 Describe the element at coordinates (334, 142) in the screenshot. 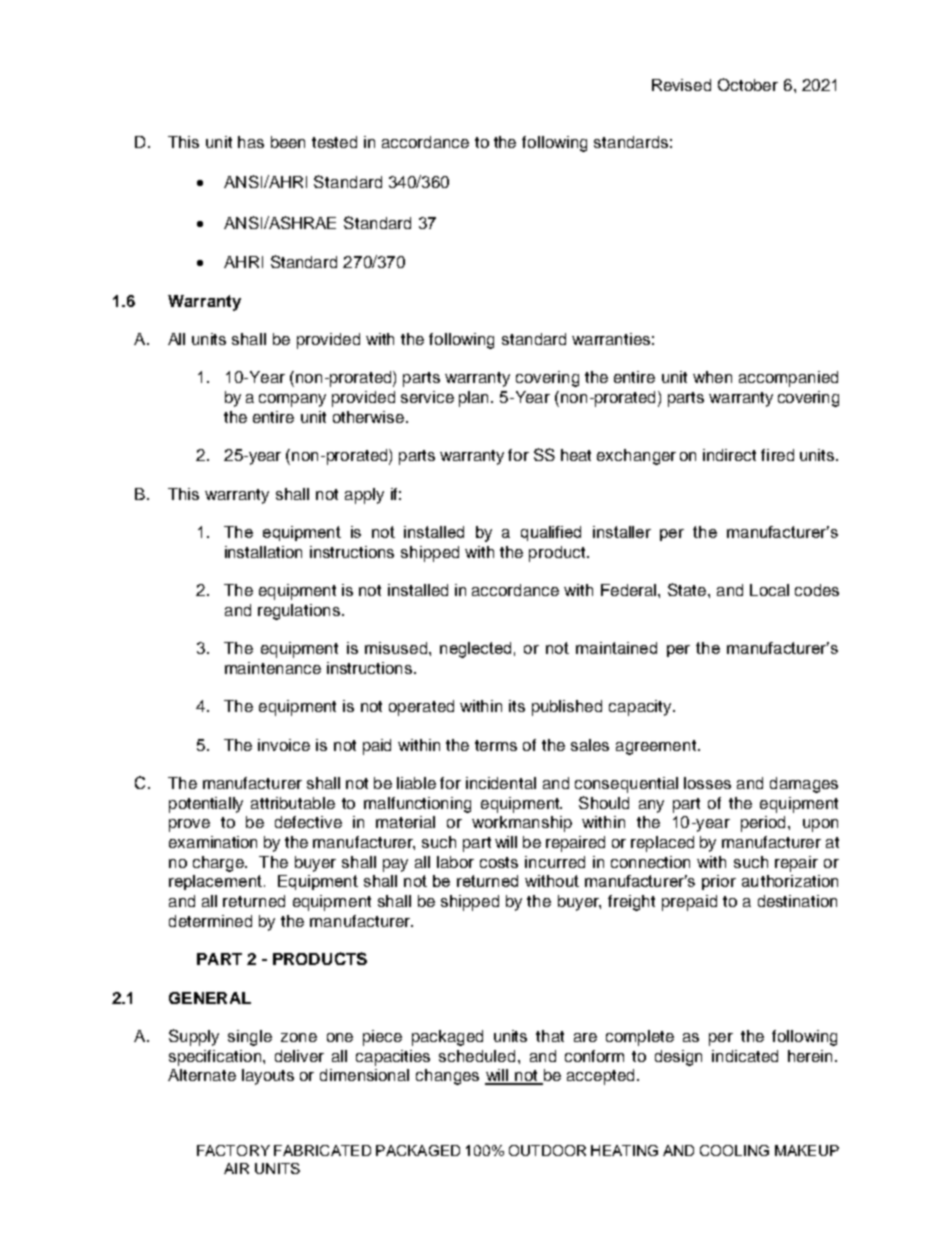

I see `tested` at that location.
